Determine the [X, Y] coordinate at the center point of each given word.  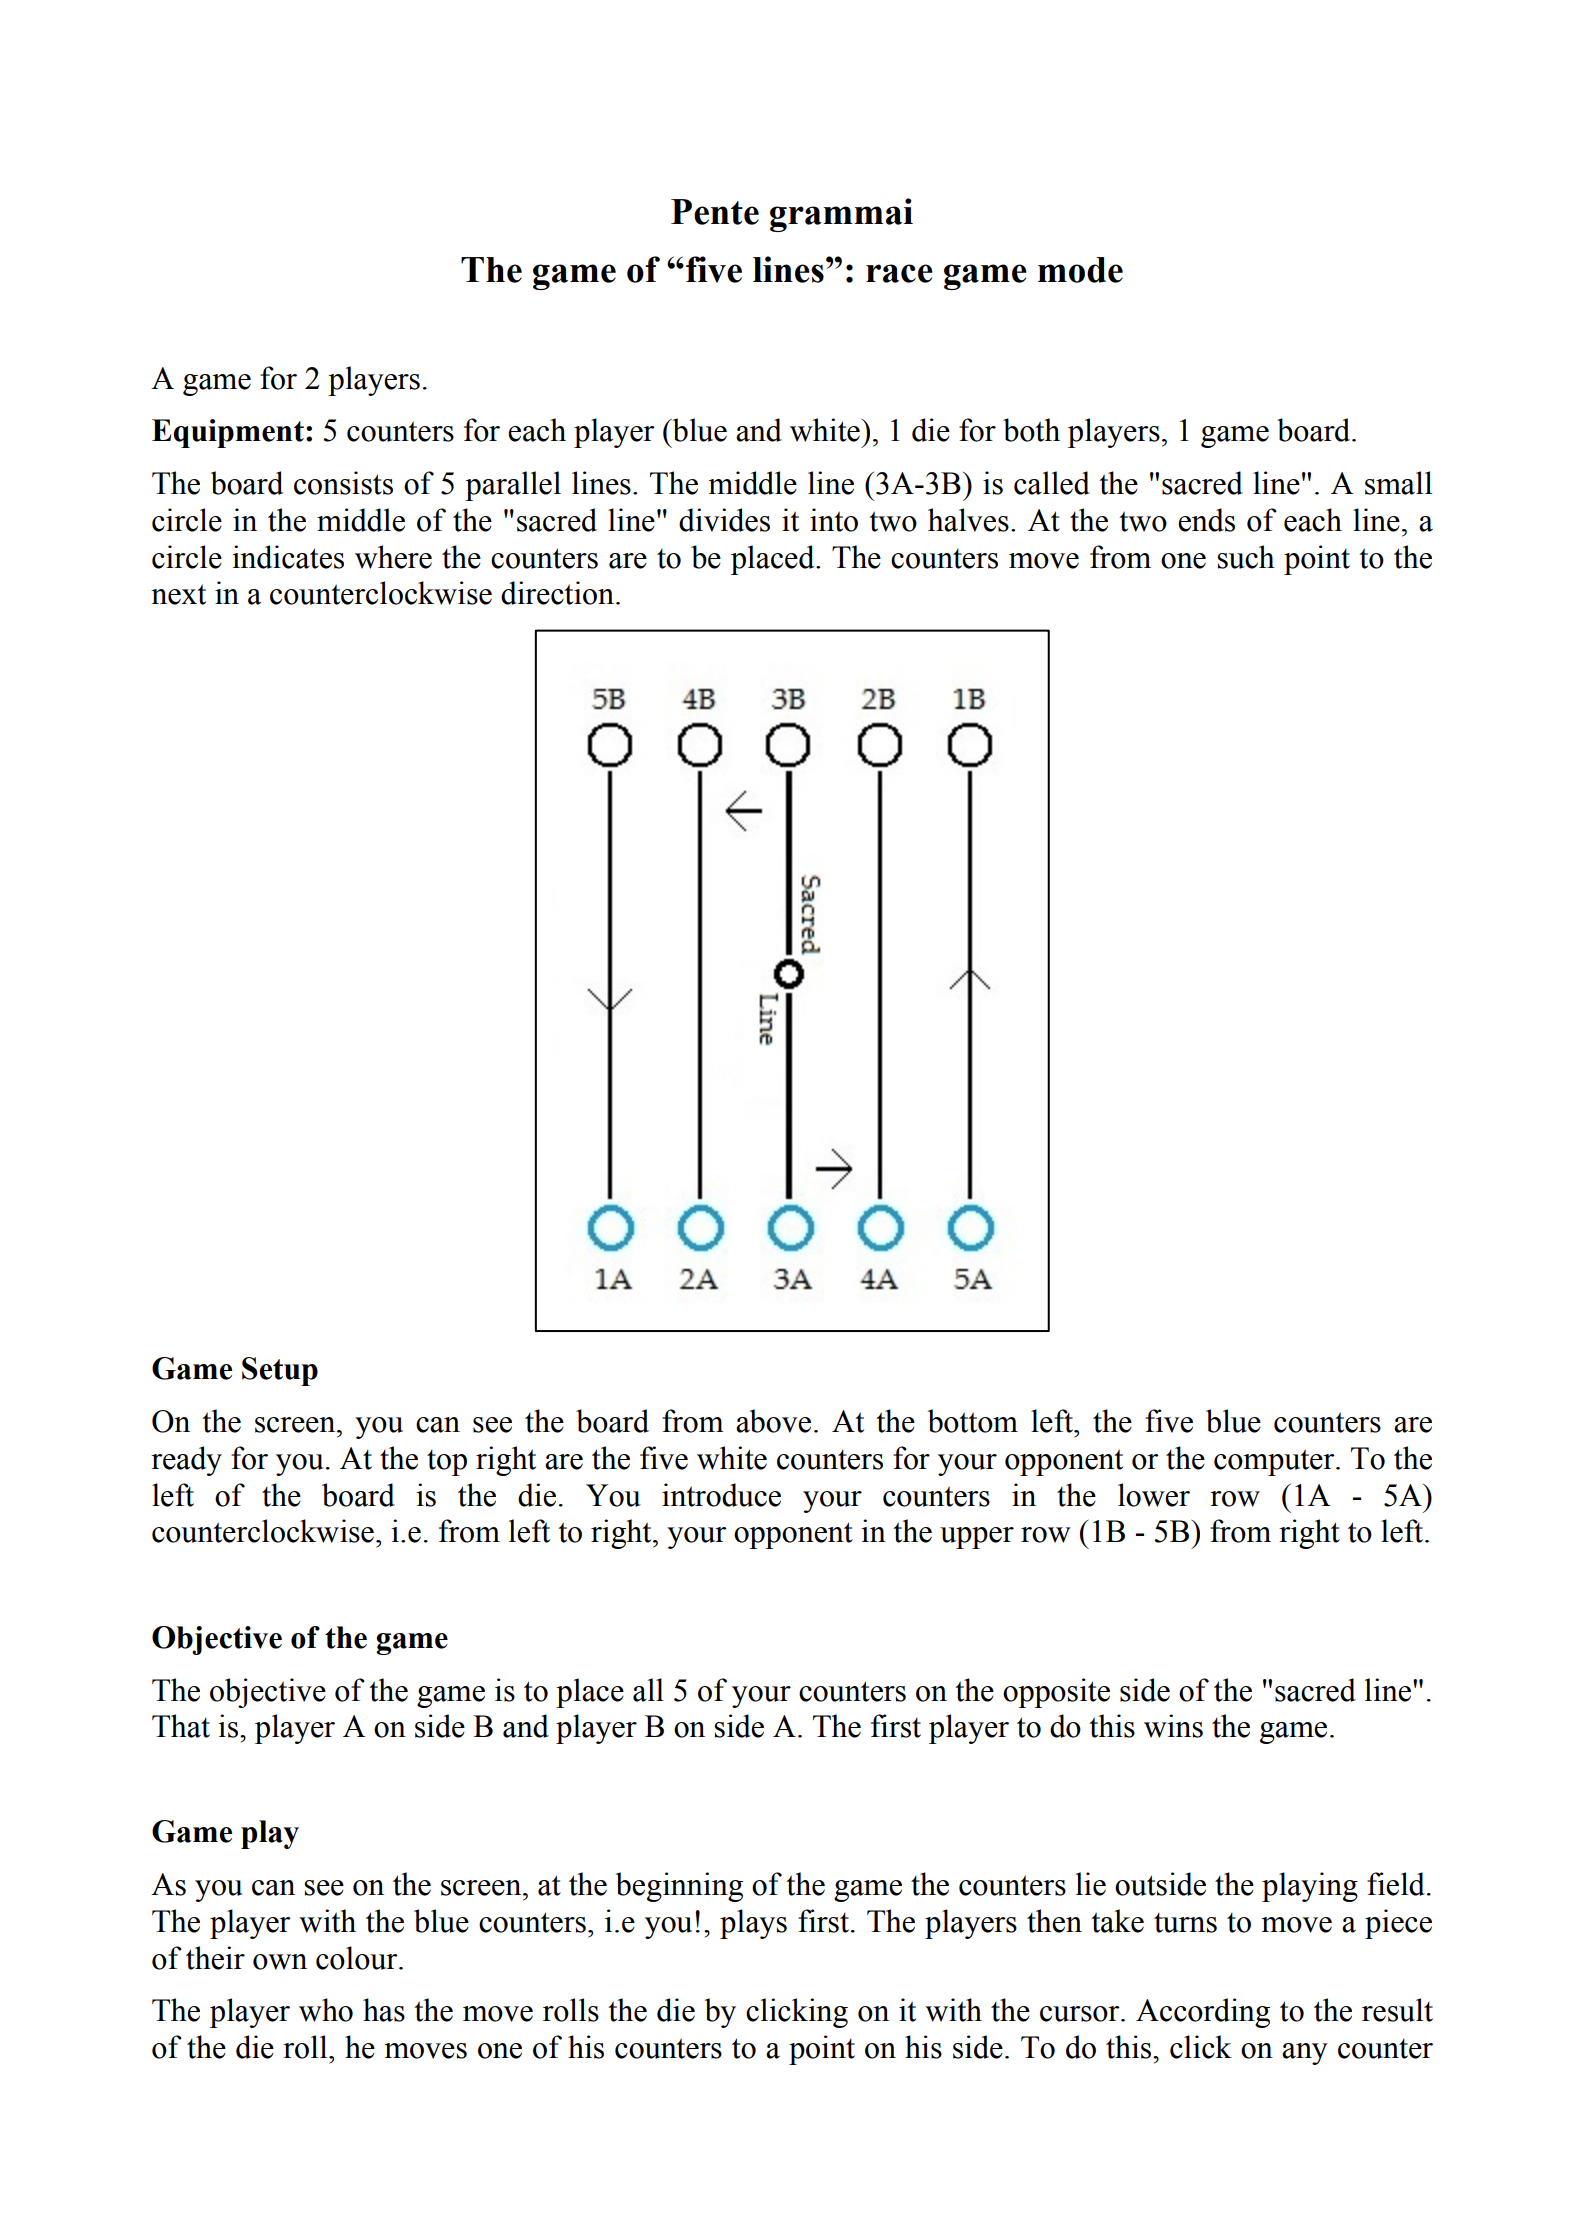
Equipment [228, 433]
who [326, 2010]
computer [1275, 1462]
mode [1080, 270]
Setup [280, 1371]
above [773, 1421]
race [899, 273]
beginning [679, 1887]
